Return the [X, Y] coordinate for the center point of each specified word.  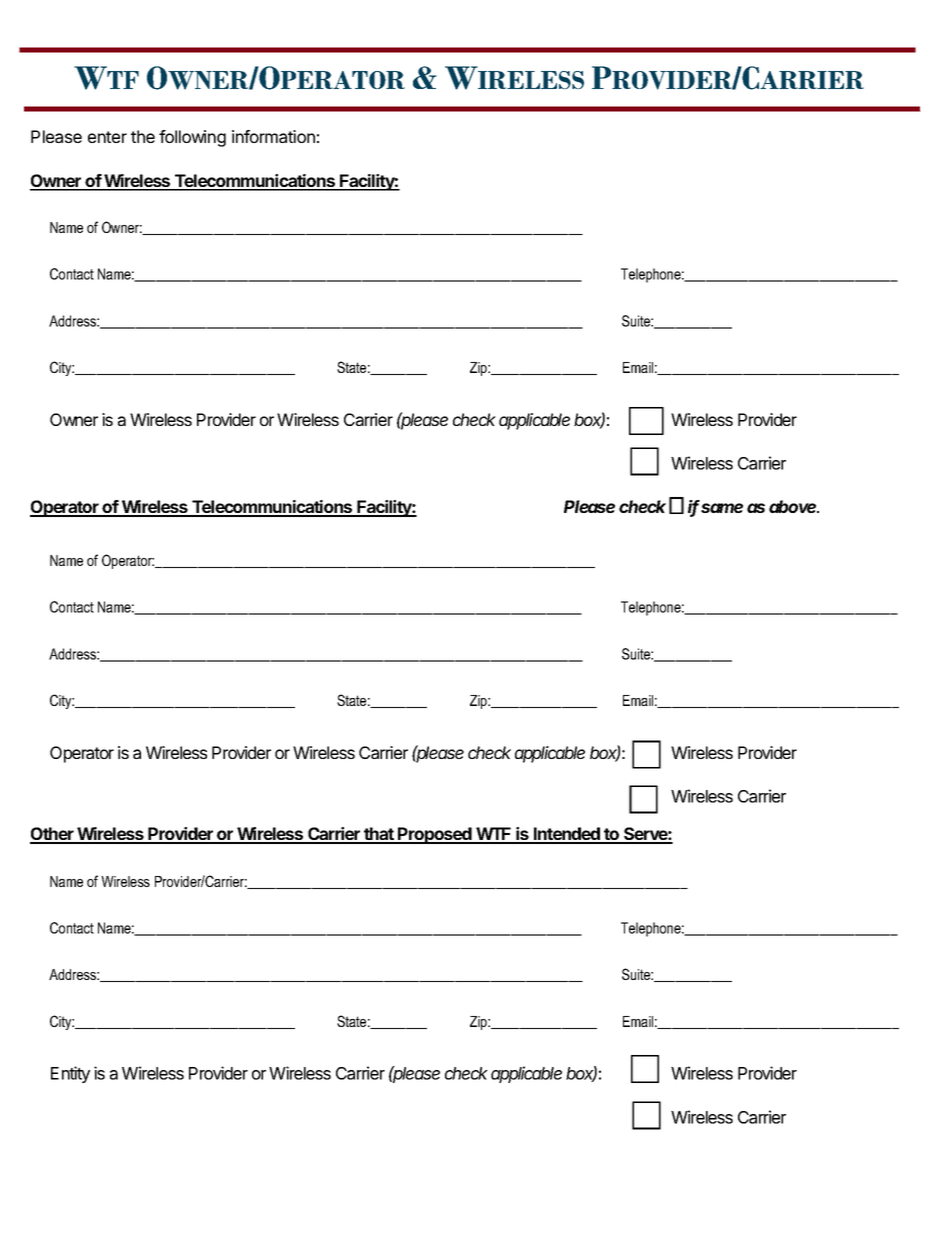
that [379, 835]
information [273, 136]
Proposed [435, 835]
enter [107, 137]
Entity [70, 1074]
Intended [567, 835]
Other [53, 835]
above [794, 506]
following [192, 138]
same [722, 508]
